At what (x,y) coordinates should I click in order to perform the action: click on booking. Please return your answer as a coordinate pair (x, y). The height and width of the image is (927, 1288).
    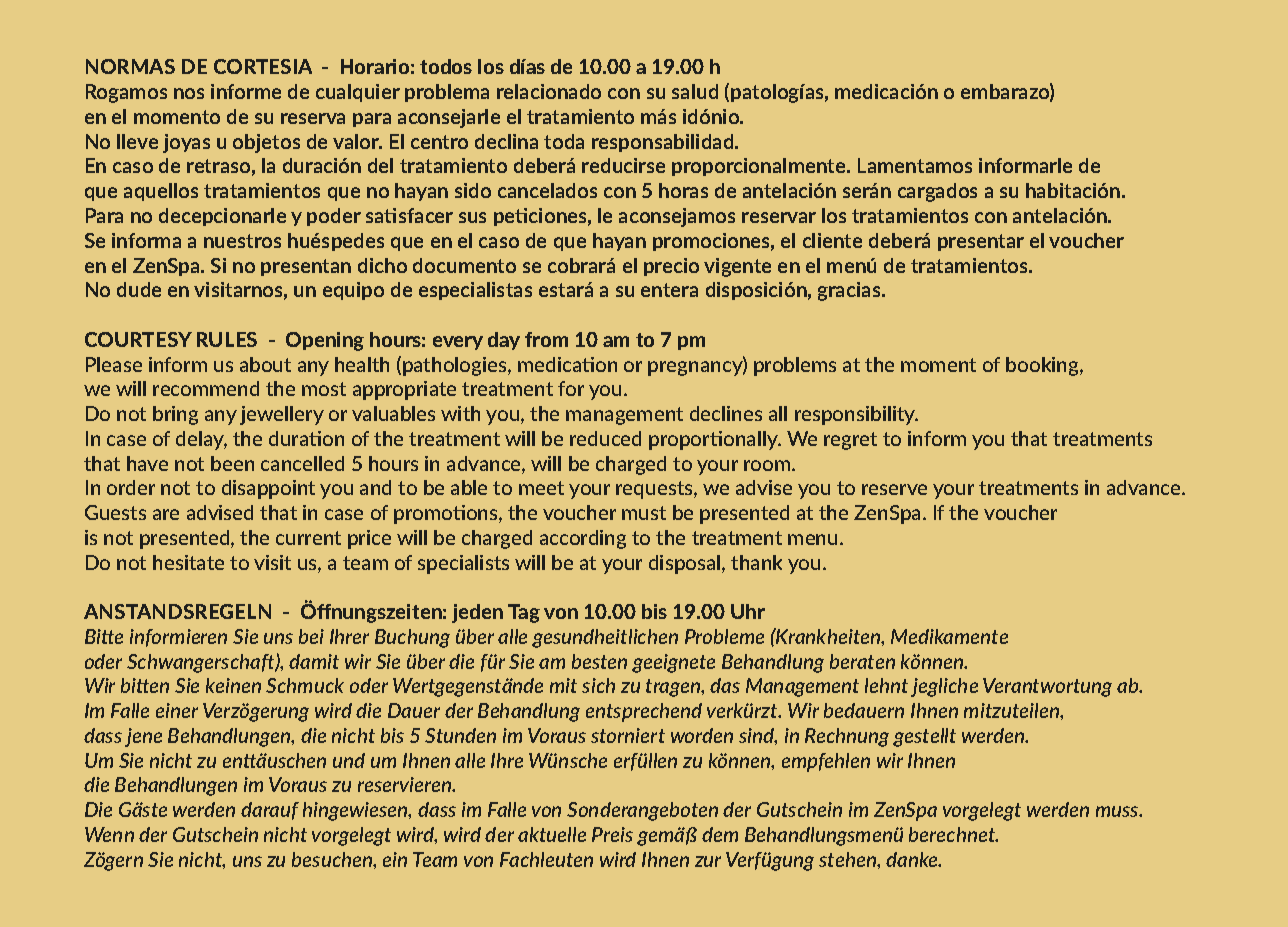
    Looking at the image, I should click on (1043, 366).
